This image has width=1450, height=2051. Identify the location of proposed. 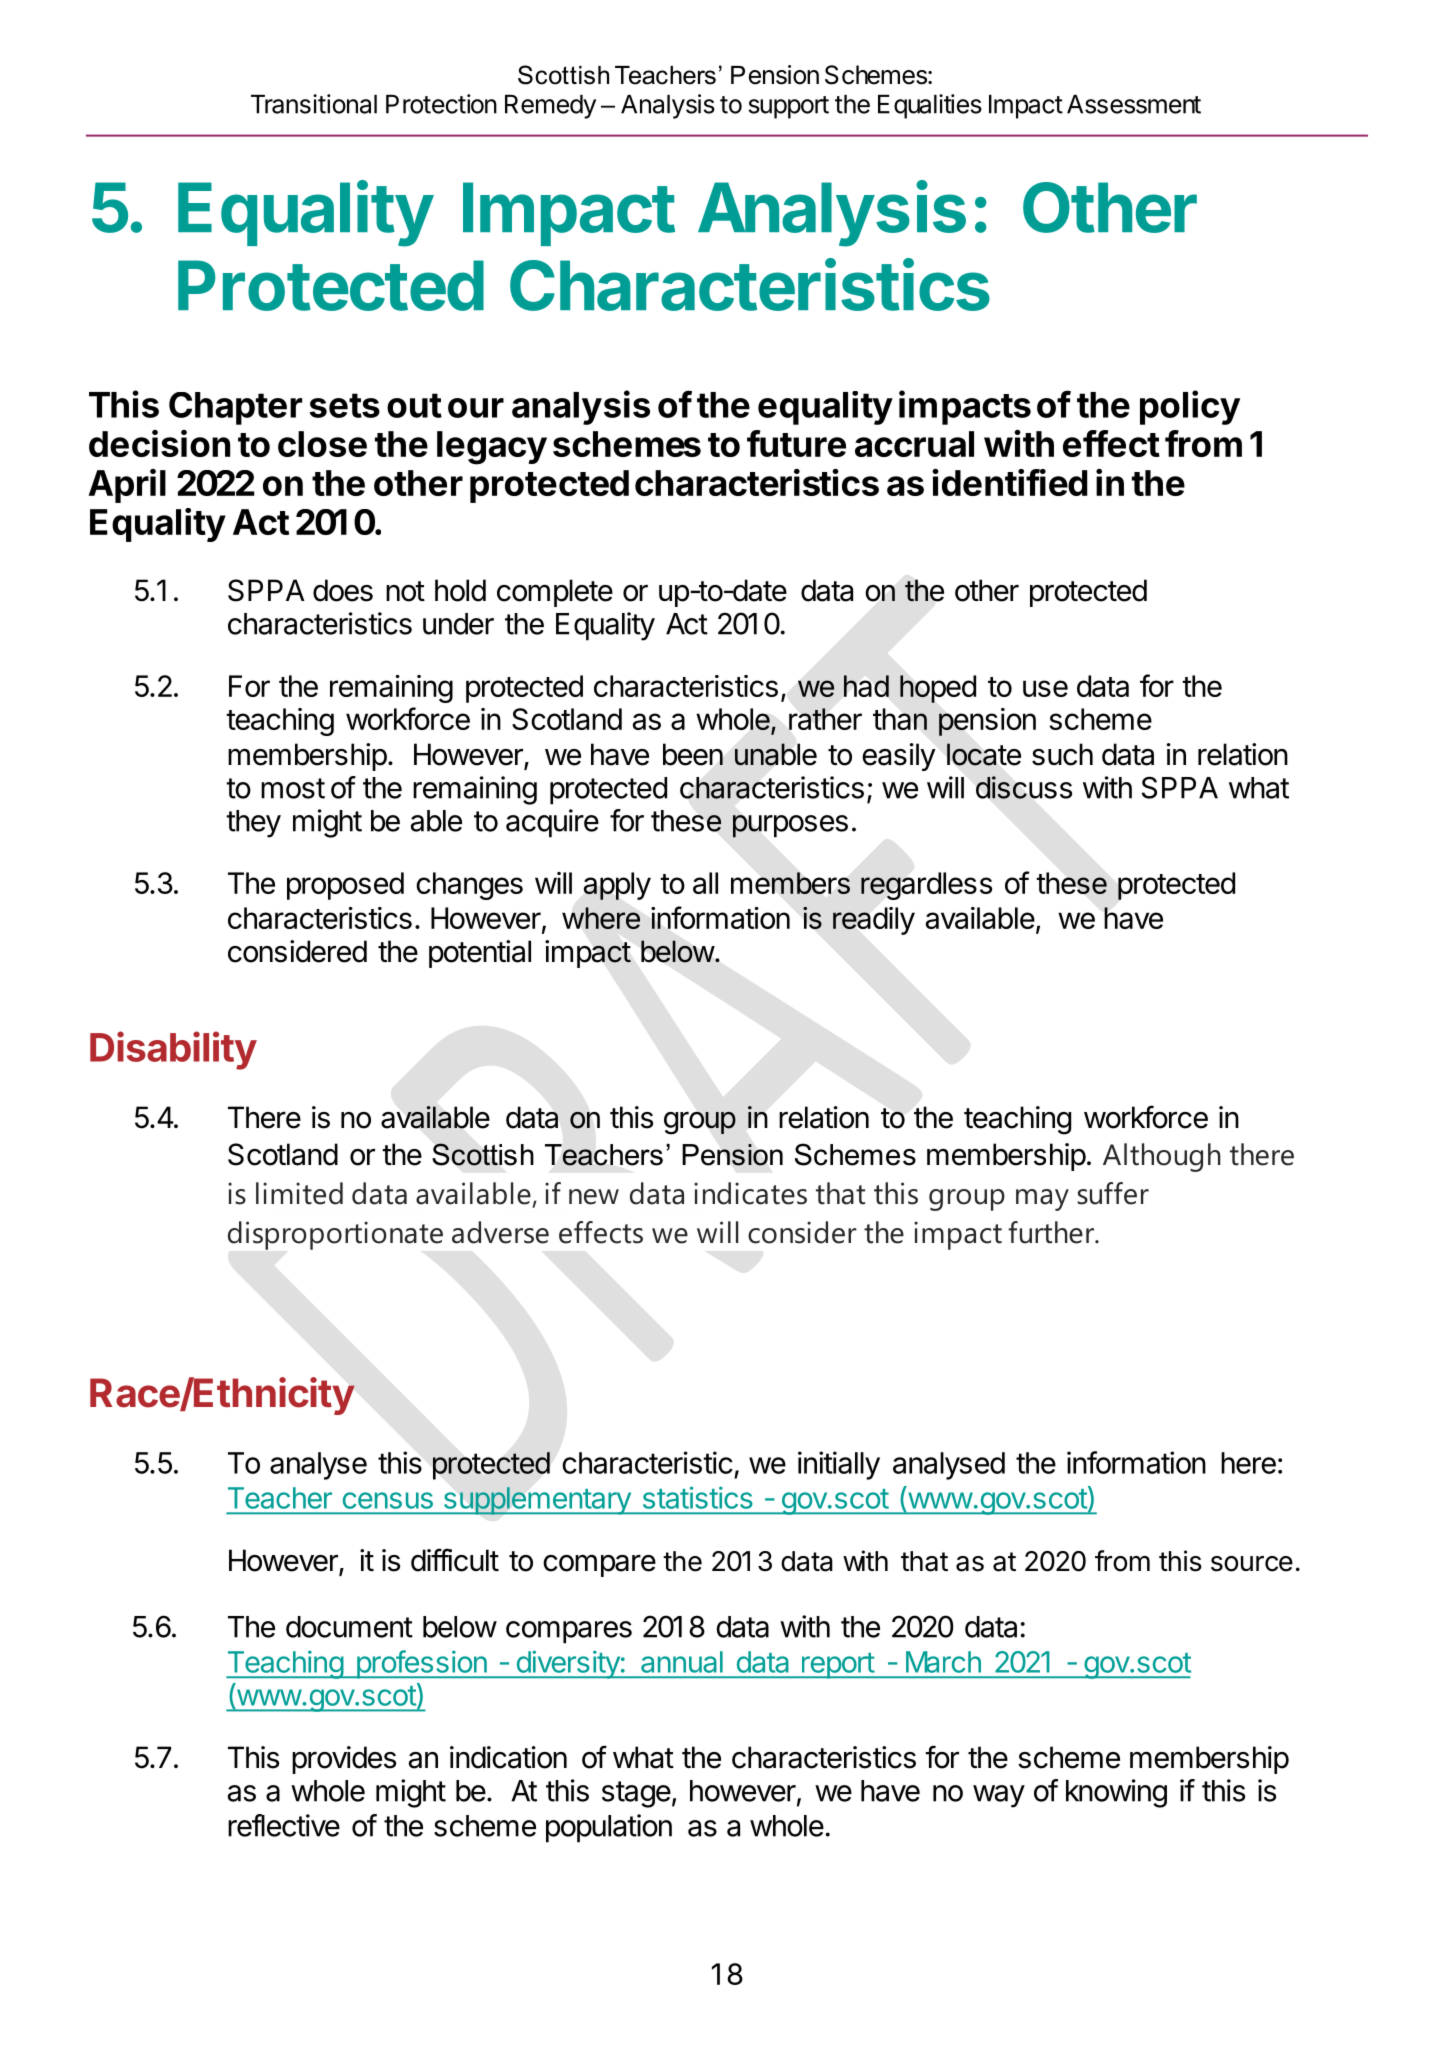
(345, 886).
